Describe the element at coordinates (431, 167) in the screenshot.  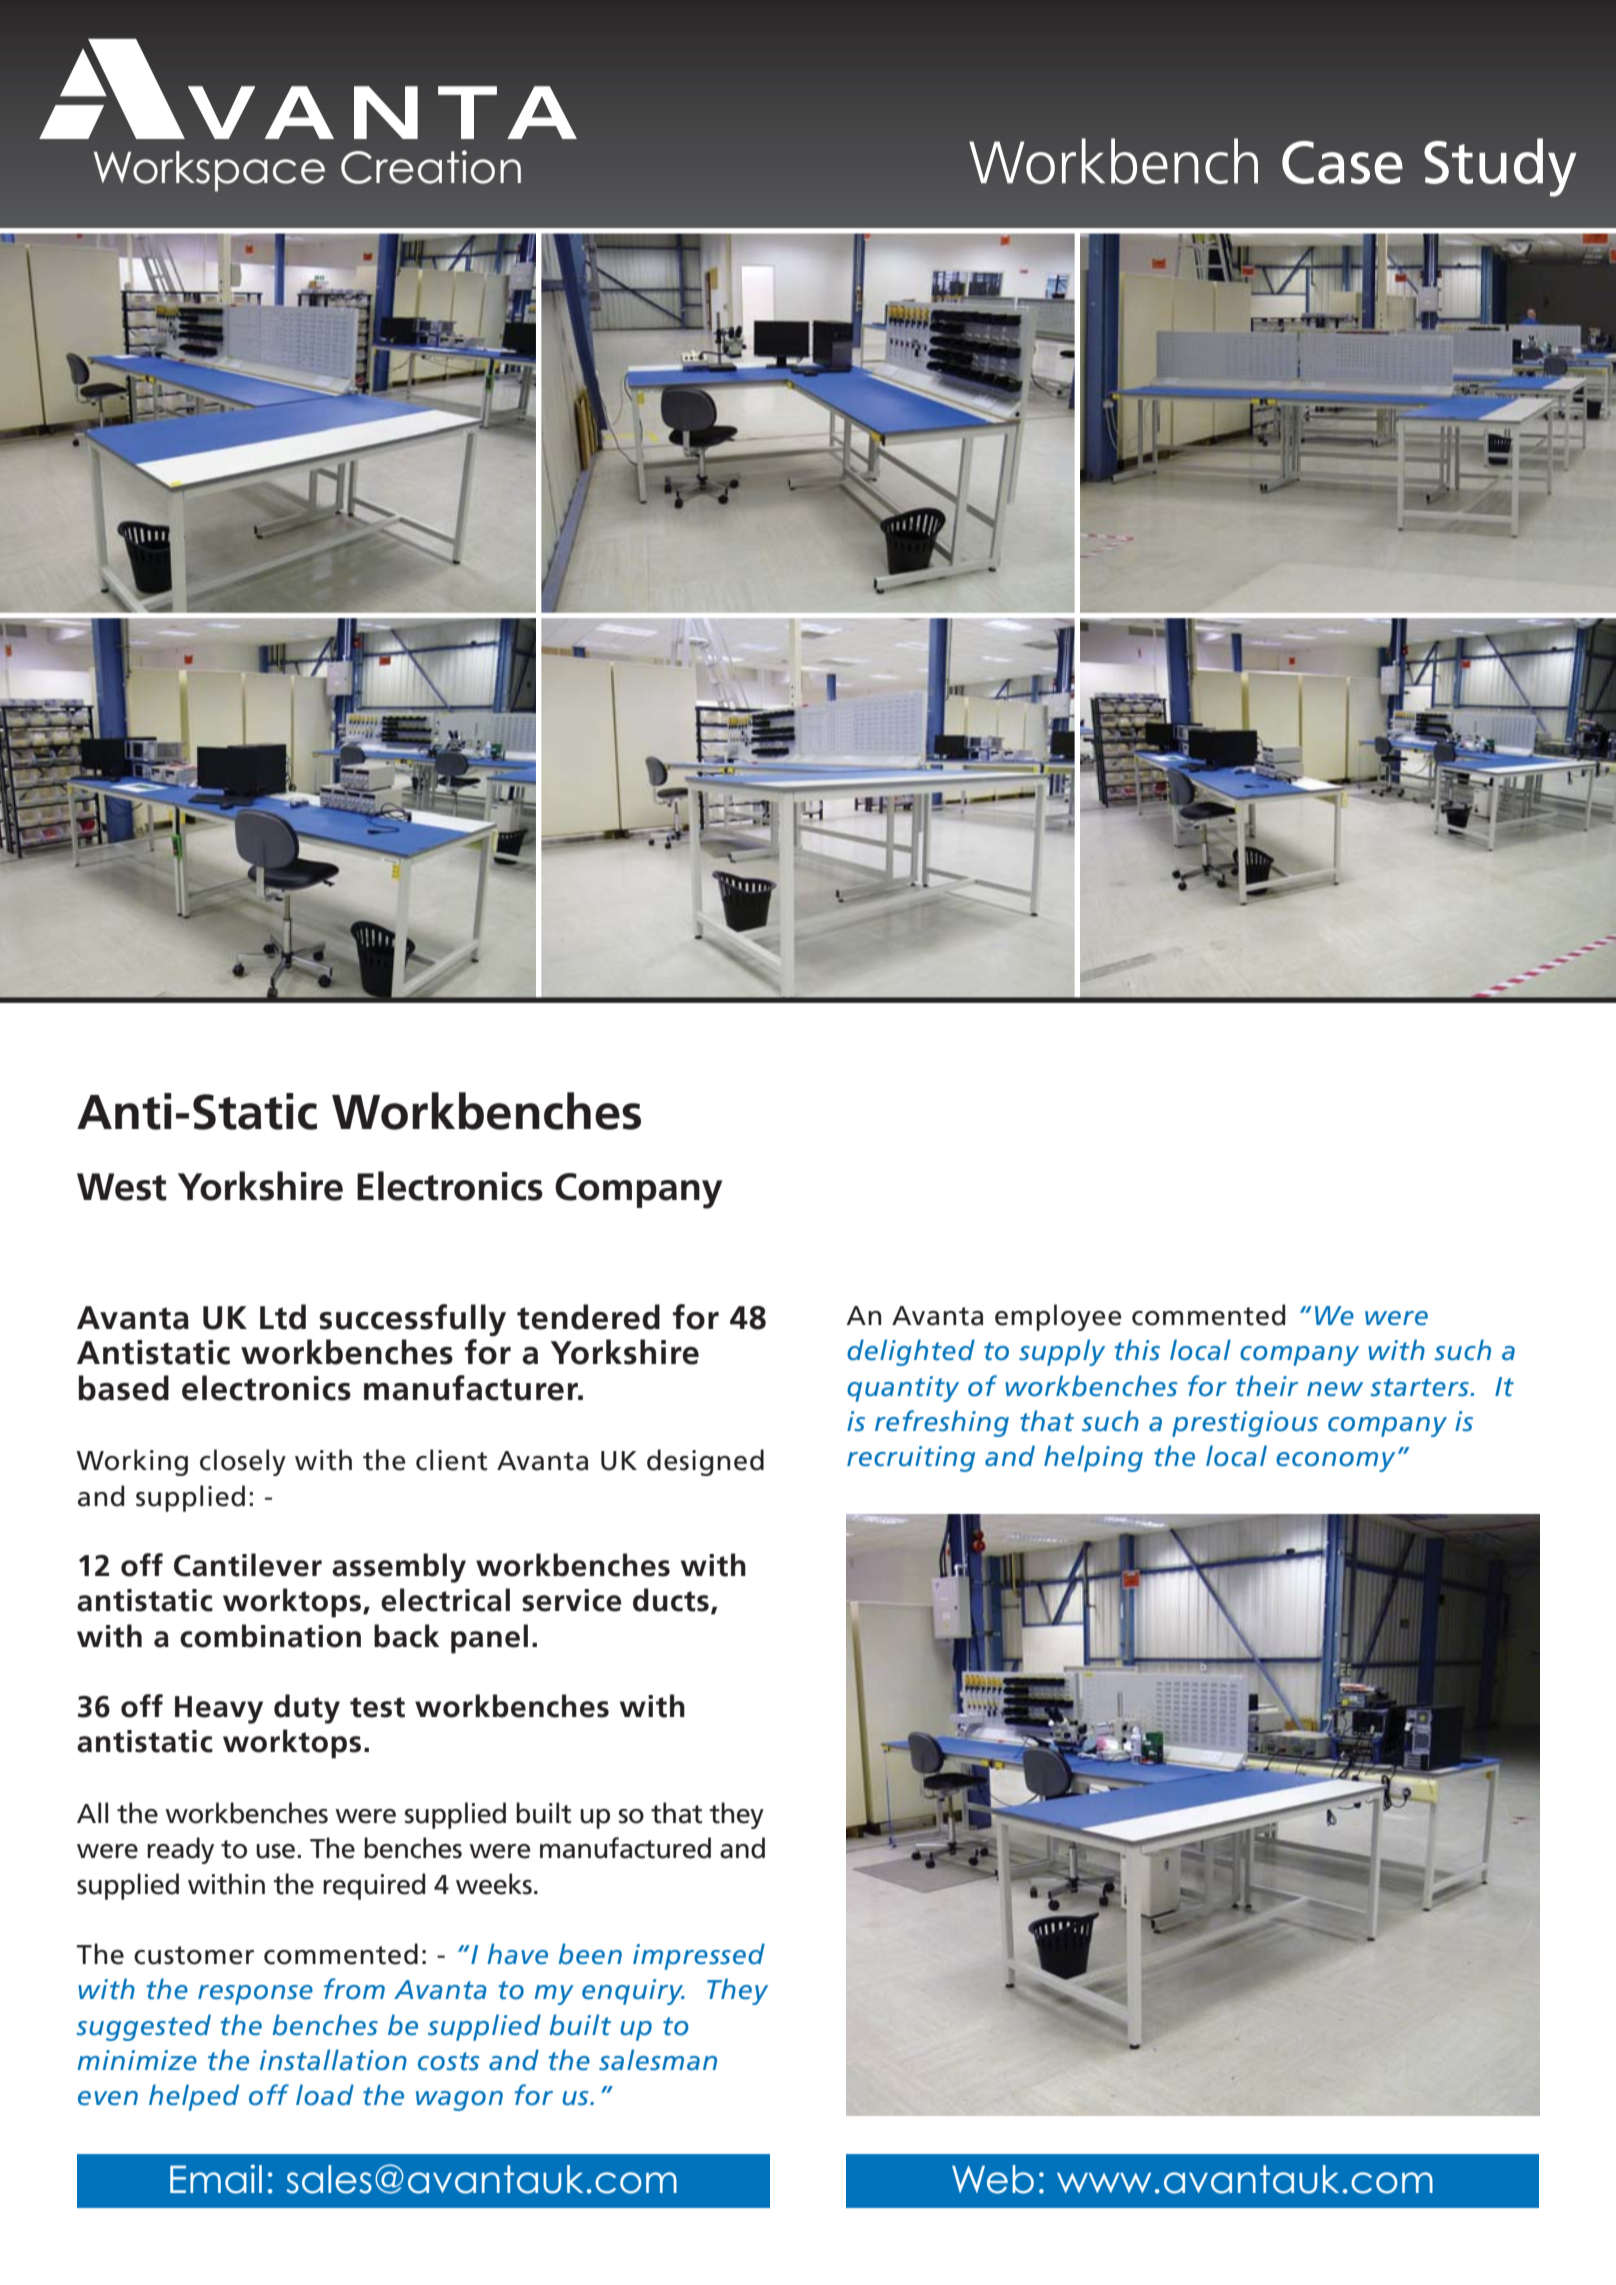
I see `Creation` at that location.
